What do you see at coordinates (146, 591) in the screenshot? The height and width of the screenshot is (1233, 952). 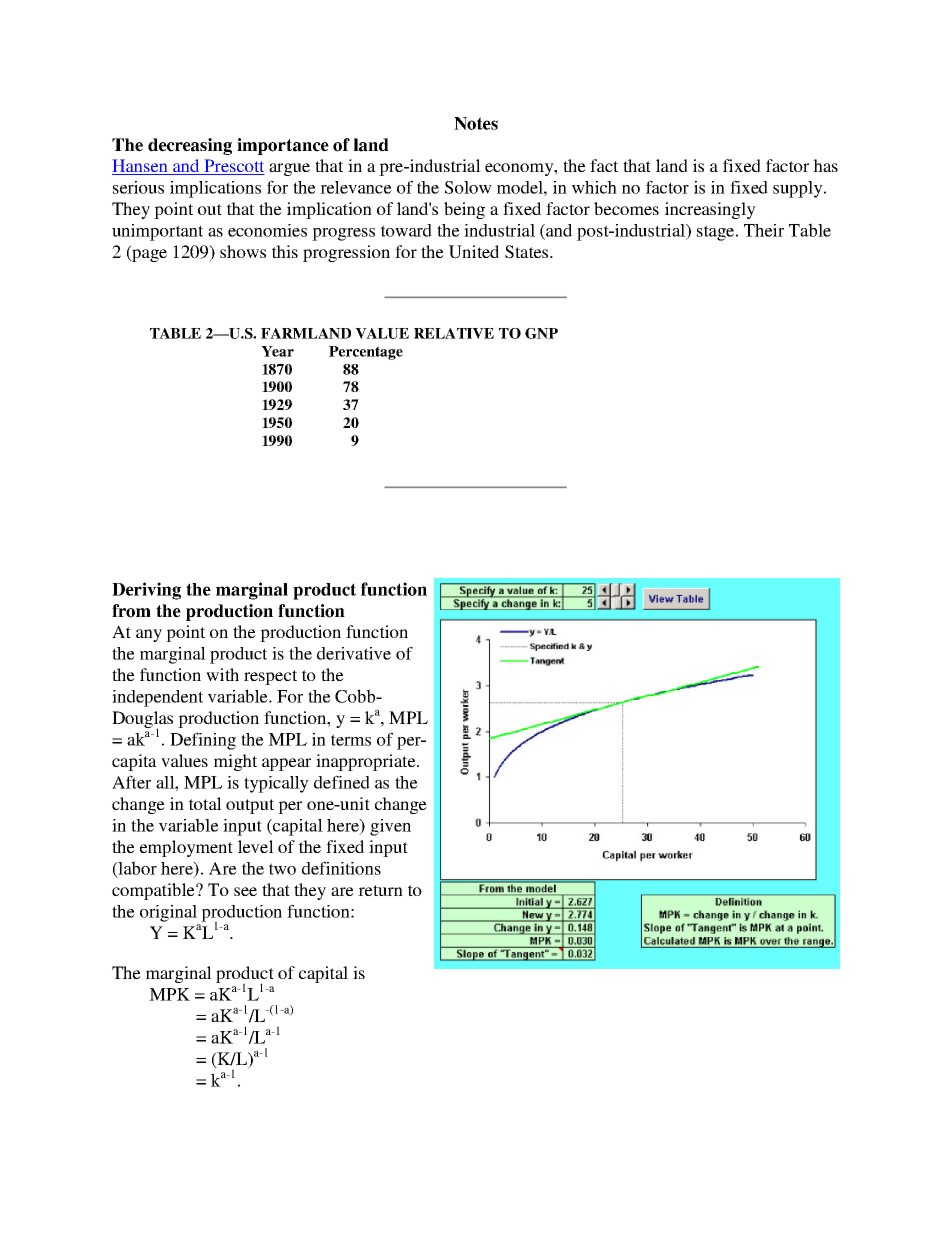 I see `Deriving` at bounding box center [146, 591].
